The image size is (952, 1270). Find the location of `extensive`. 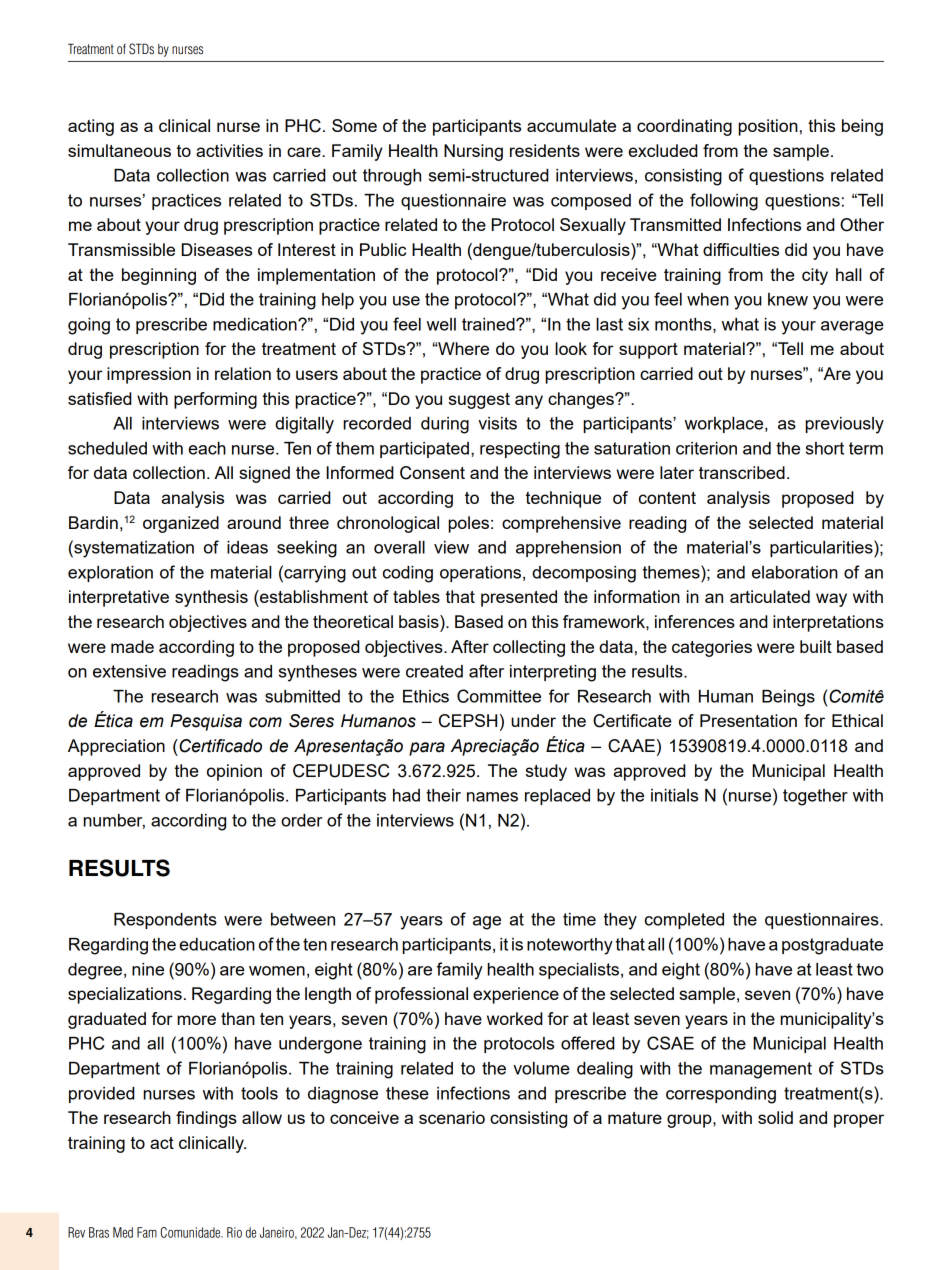

extensive is located at coordinates (129, 671).
